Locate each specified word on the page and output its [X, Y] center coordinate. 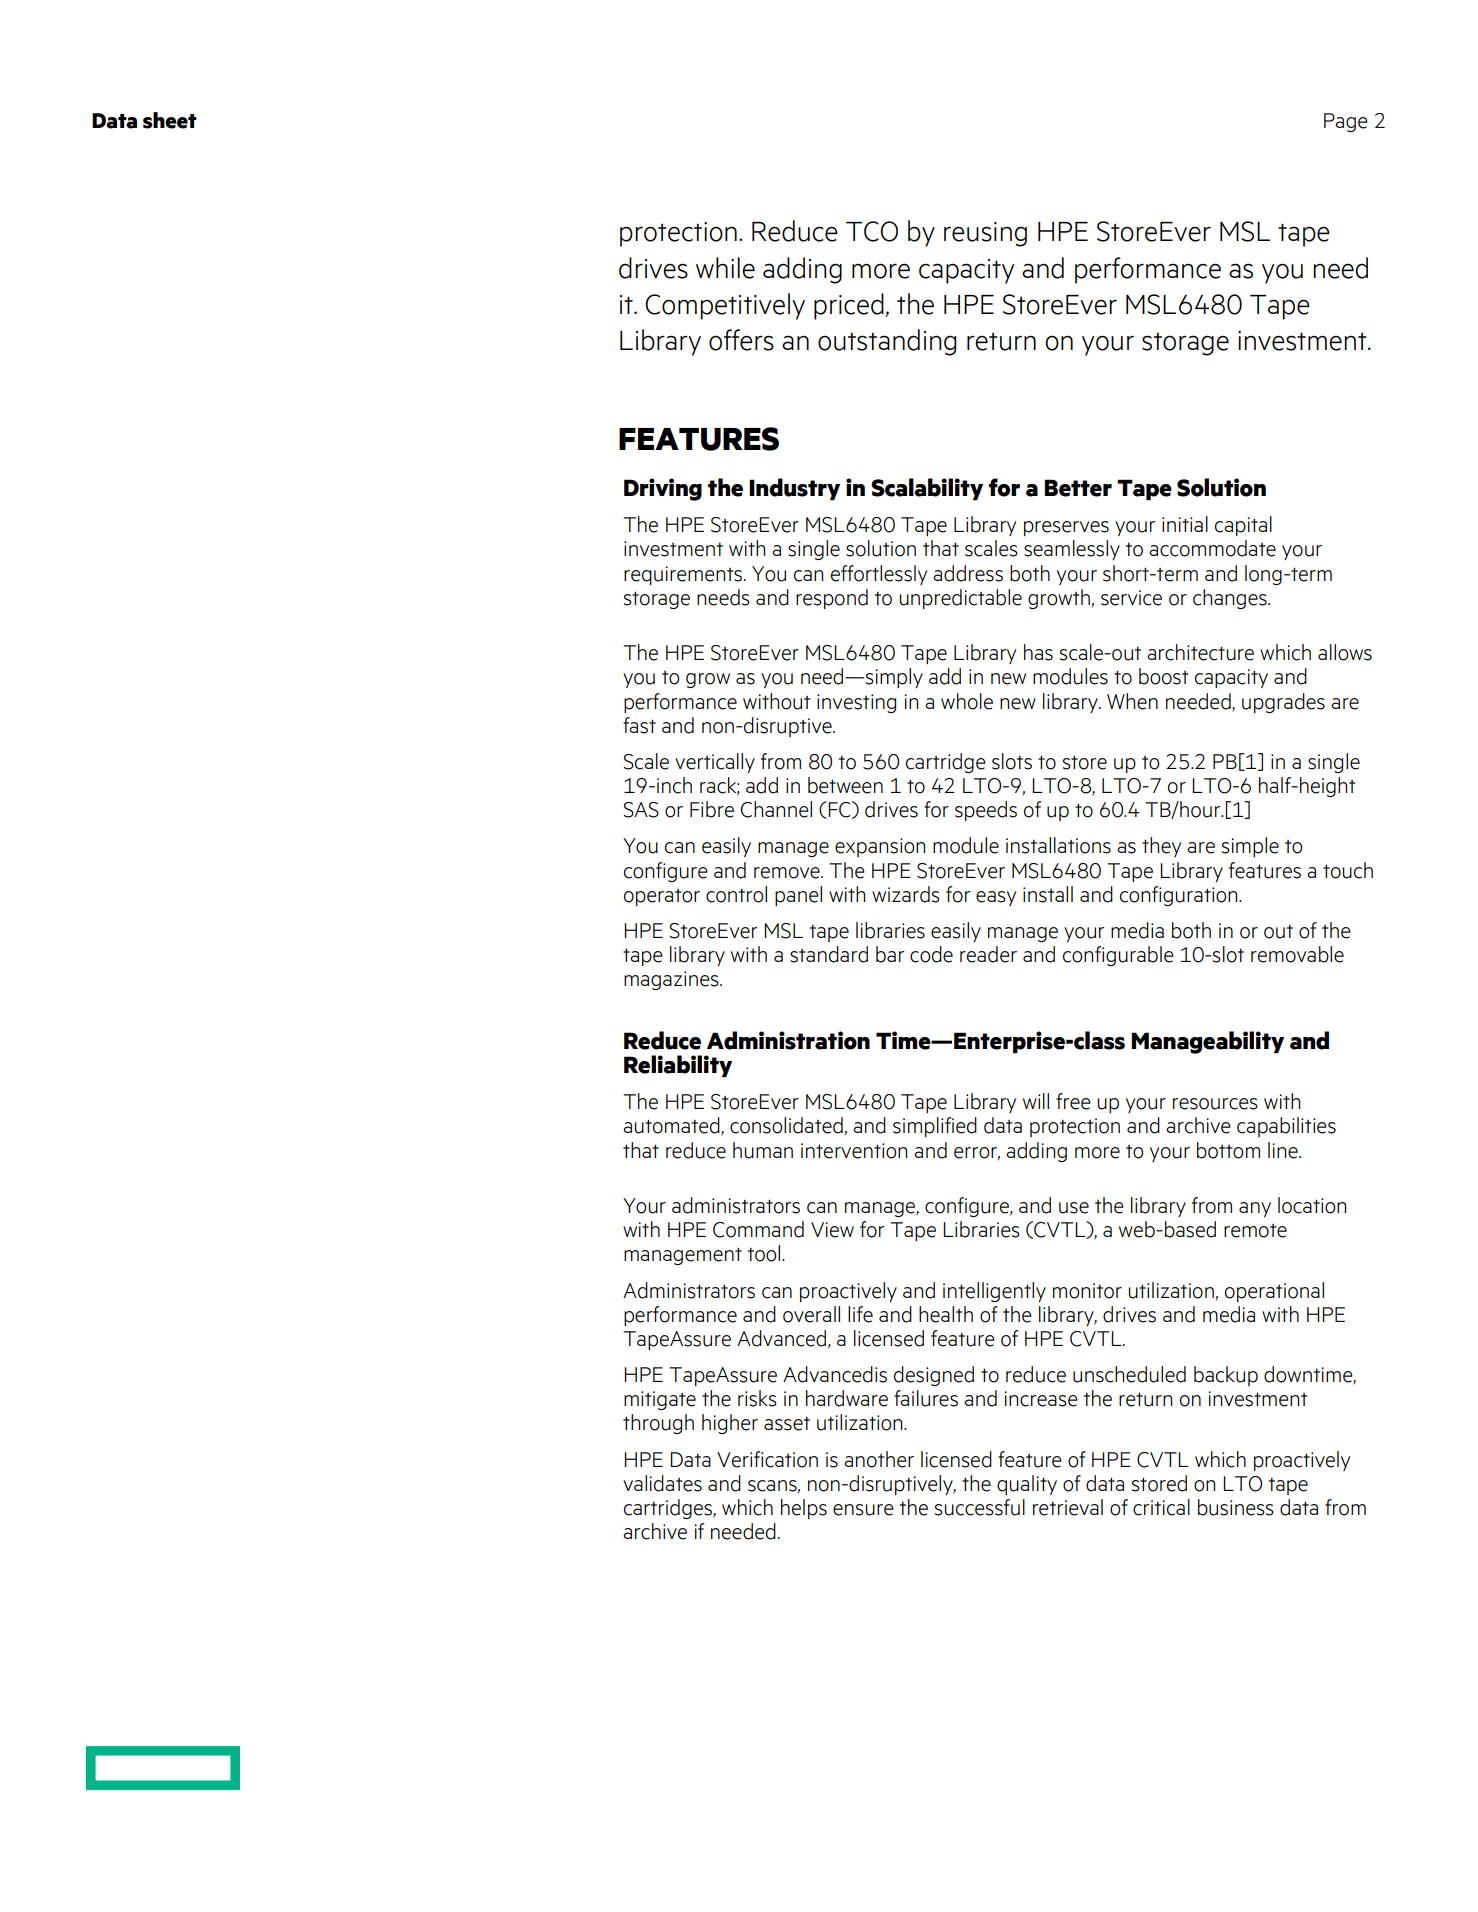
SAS [641, 810]
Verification [767, 1459]
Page [1346, 122]
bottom [1228, 1150]
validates [662, 1483]
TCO [872, 231]
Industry [794, 489]
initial [1185, 524]
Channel [776, 809]
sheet [170, 120]
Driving [663, 489]
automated [672, 1126]
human [763, 1150]
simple [1250, 847]
